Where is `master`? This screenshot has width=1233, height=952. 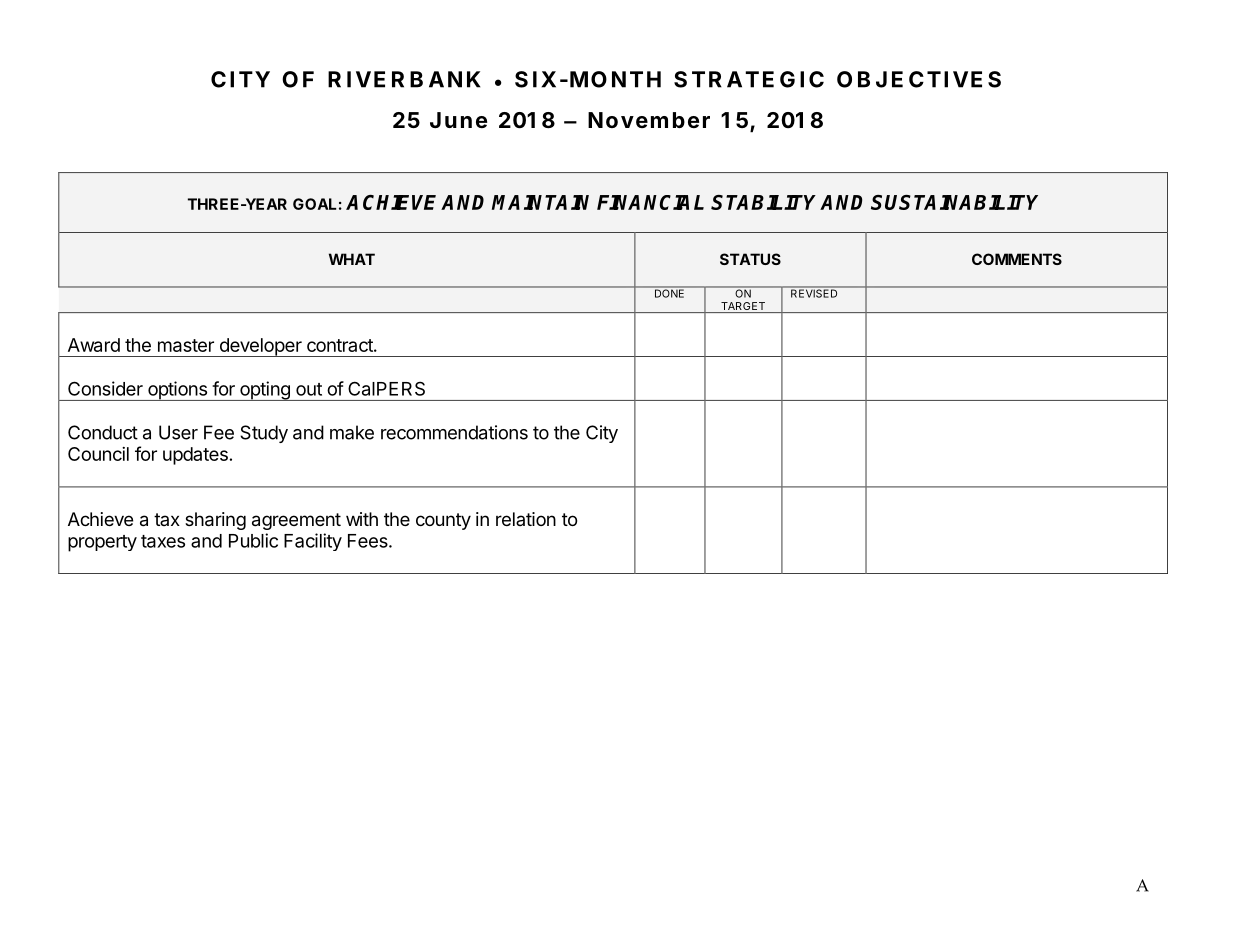
master is located at coordinates (186, 345).
